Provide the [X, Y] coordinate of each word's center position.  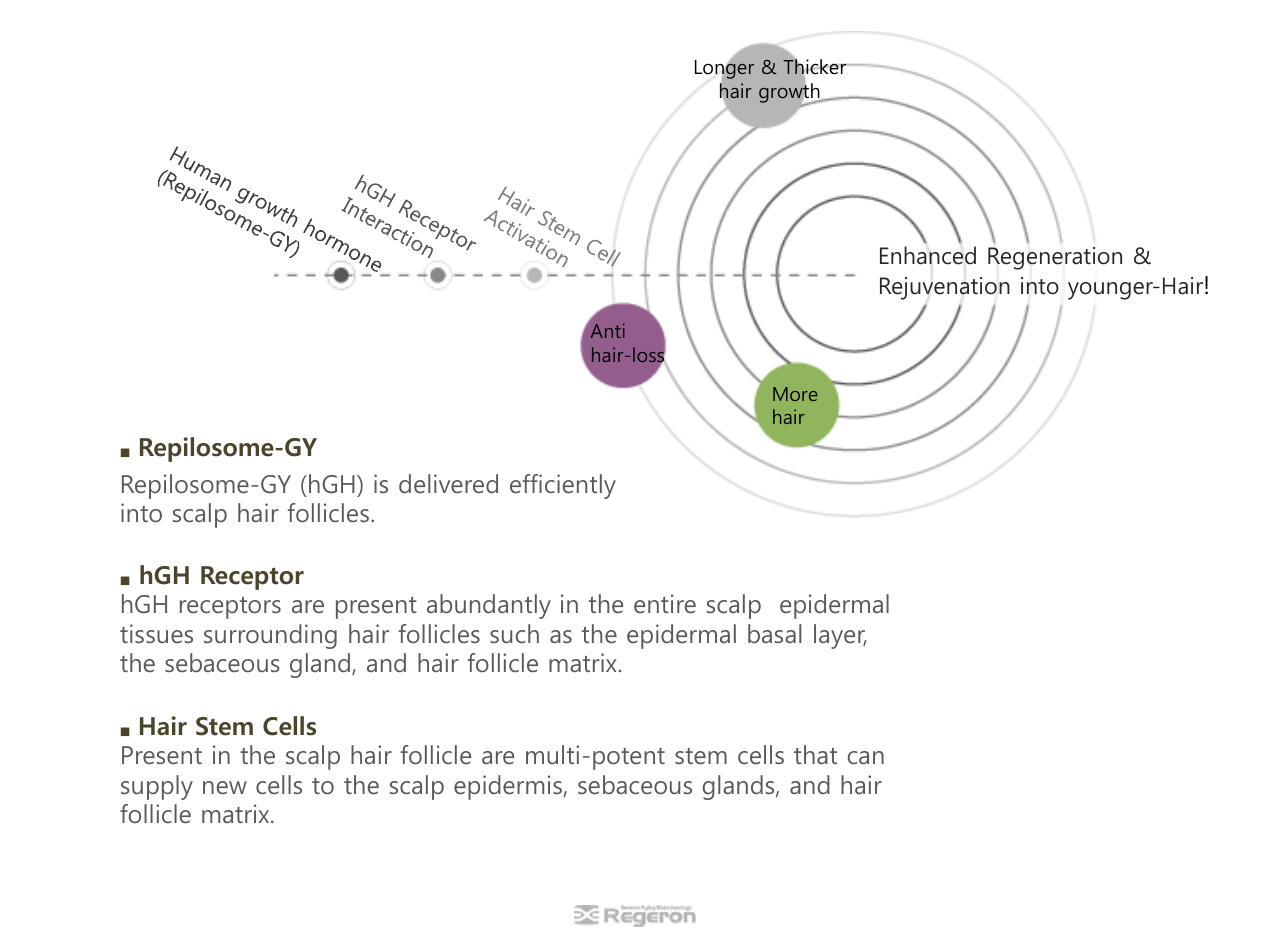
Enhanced [928, 255]
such [514, 633]
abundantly [489, 606]
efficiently [563, 486]
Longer [725, 69]
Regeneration [1055, 258]
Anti [608, 330]
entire [665, 604]
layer [840, 636]
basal [774, 633]
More [795, 394]
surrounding [270, 636]
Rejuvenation [945, 288]
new [225, 788]
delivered [448, 484]
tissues [156, 634]
